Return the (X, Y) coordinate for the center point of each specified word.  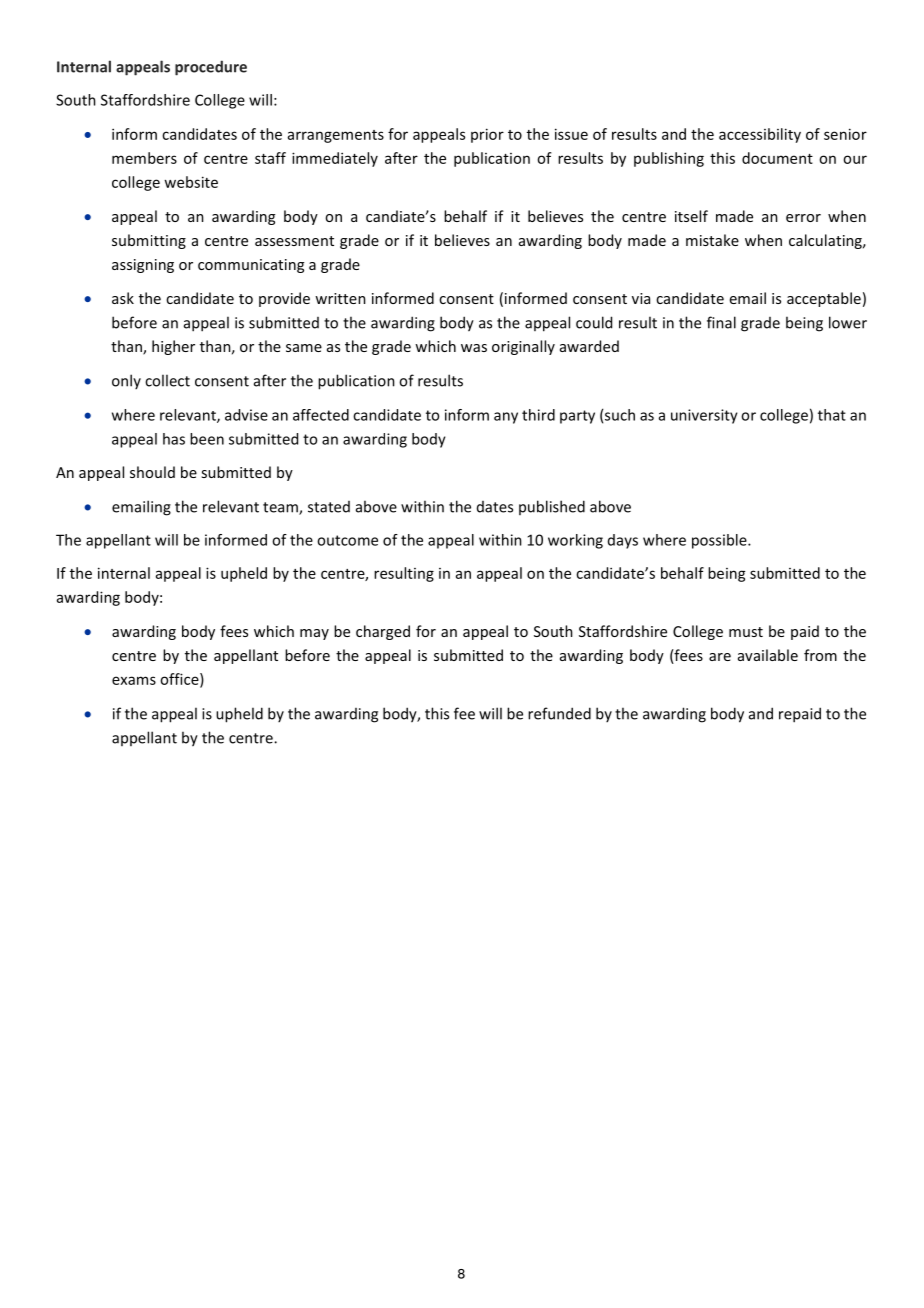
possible (720, 541)
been (207, 439)
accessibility (760, 135)
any (506, 418)
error (803, 218)
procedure (211, 68)
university (704, 416)
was (474, 348)
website (191, 182)
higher (173, 347)
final (721, 322)
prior (487, 135)
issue (571, 134)
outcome (347, 540)
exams (134, 680)
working (575, 541)
